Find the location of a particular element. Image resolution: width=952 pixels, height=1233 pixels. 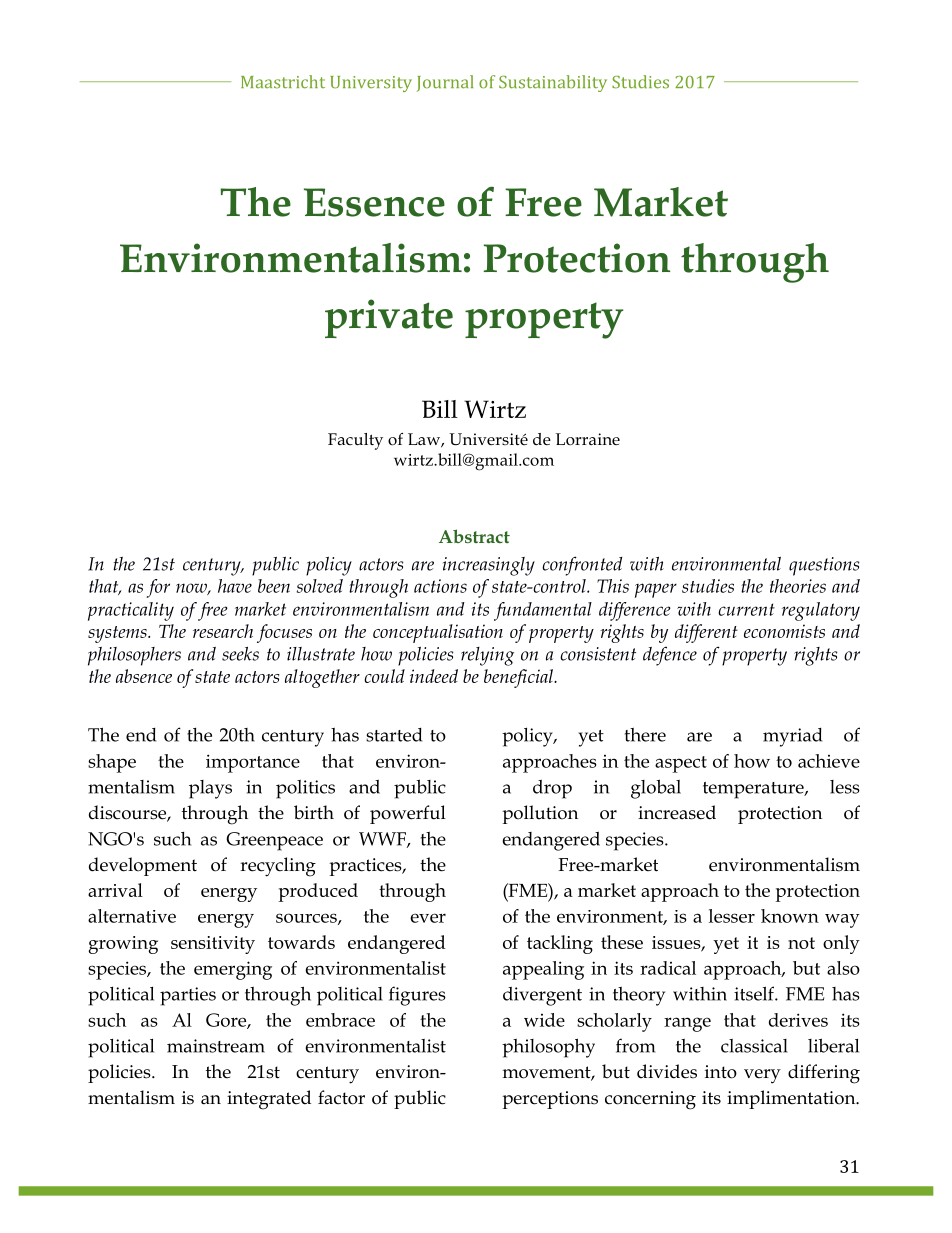

current is located at coordinates (746, 609).
